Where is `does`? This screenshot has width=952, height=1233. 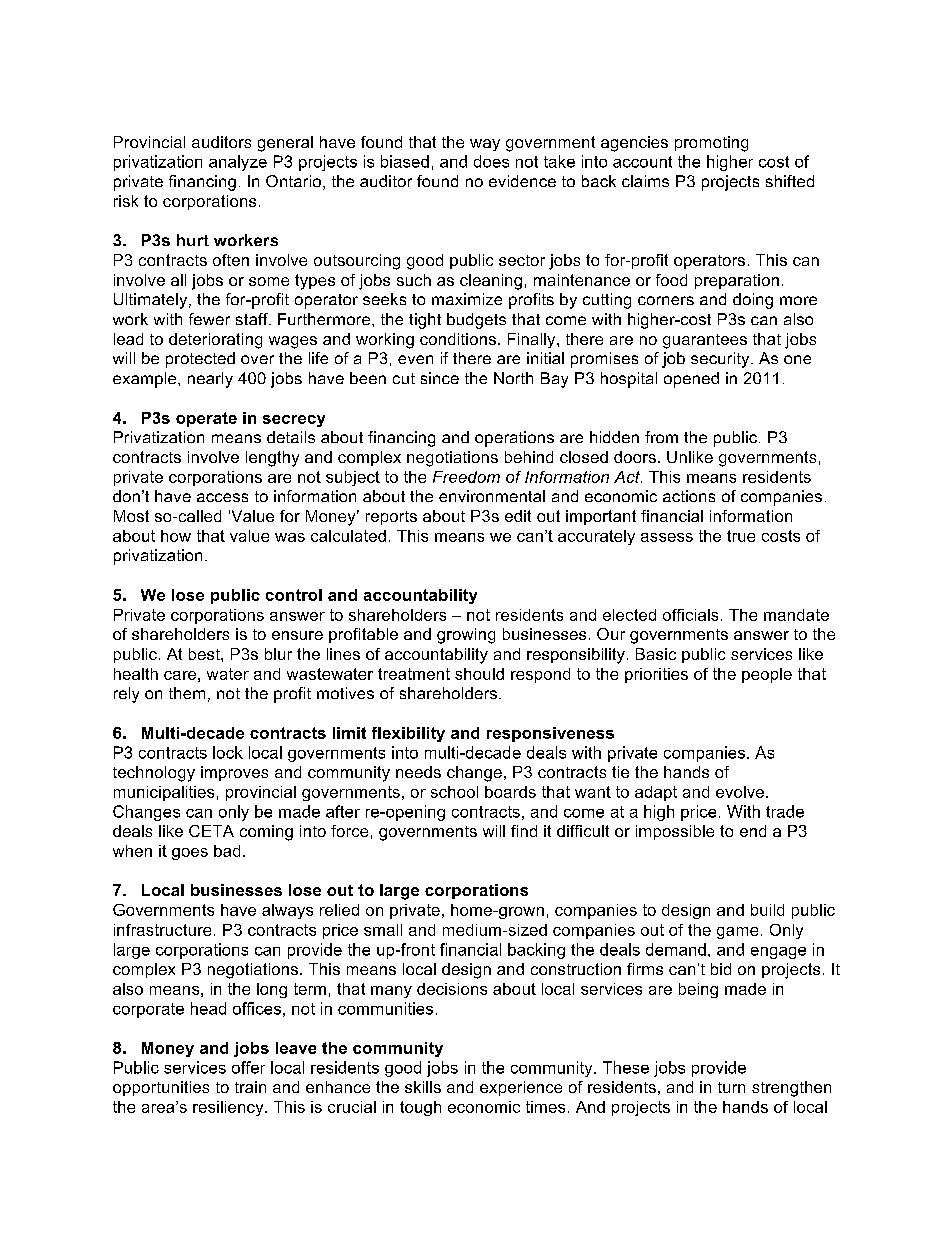 does is located at coordinates (491, 161).
